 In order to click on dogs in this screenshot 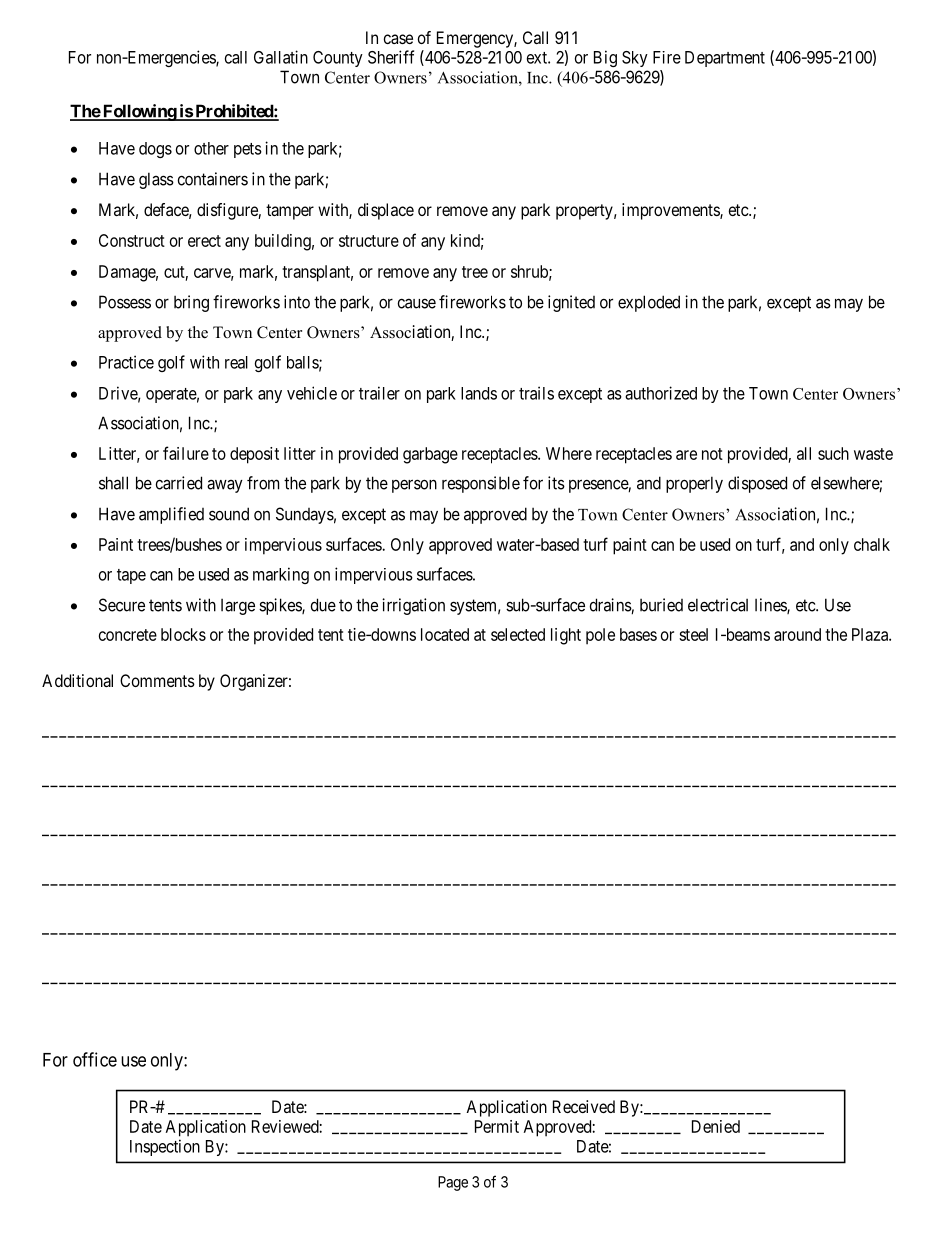, I will do `click(155, 150)`.
